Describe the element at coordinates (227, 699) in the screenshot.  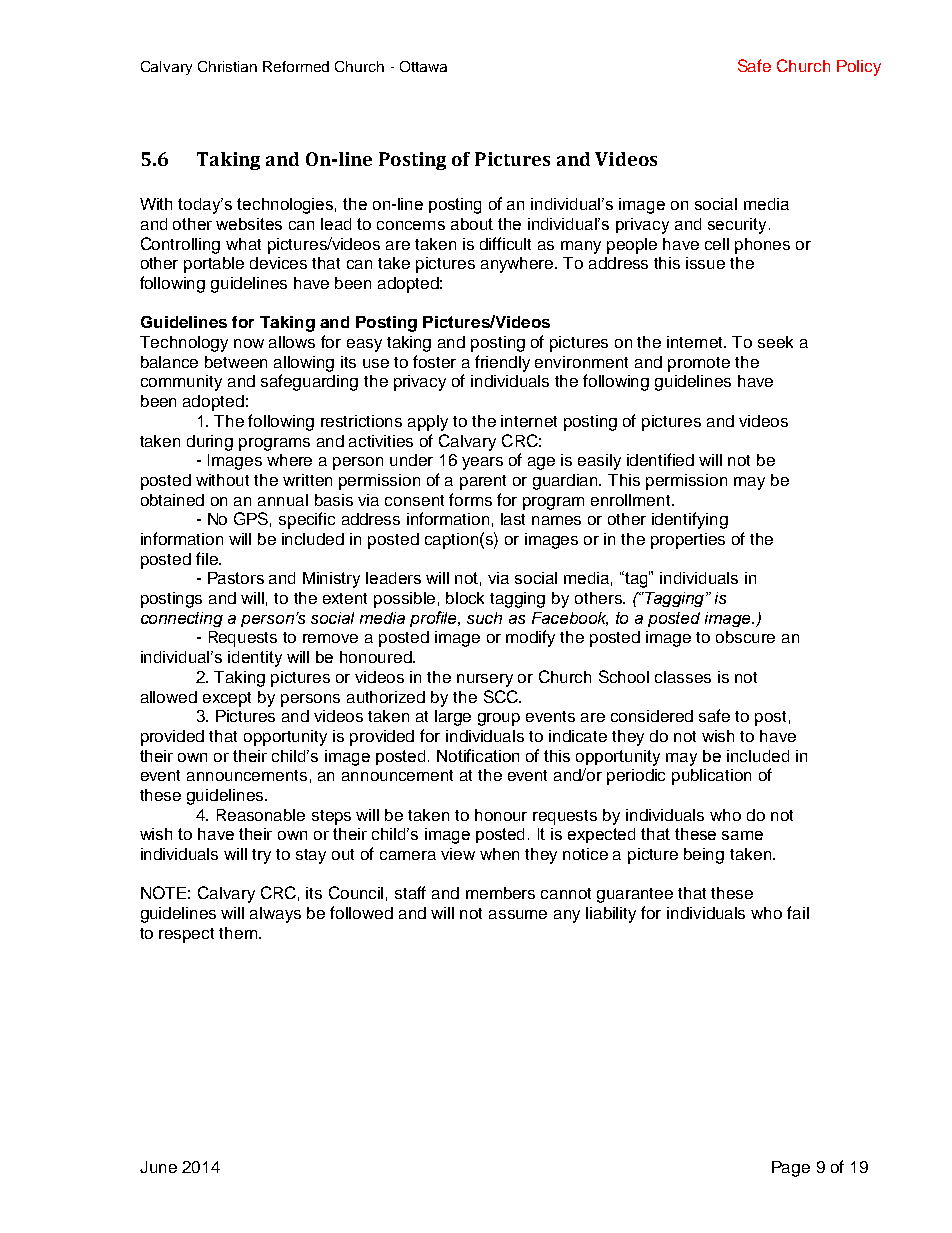
I see `except` at that location.
